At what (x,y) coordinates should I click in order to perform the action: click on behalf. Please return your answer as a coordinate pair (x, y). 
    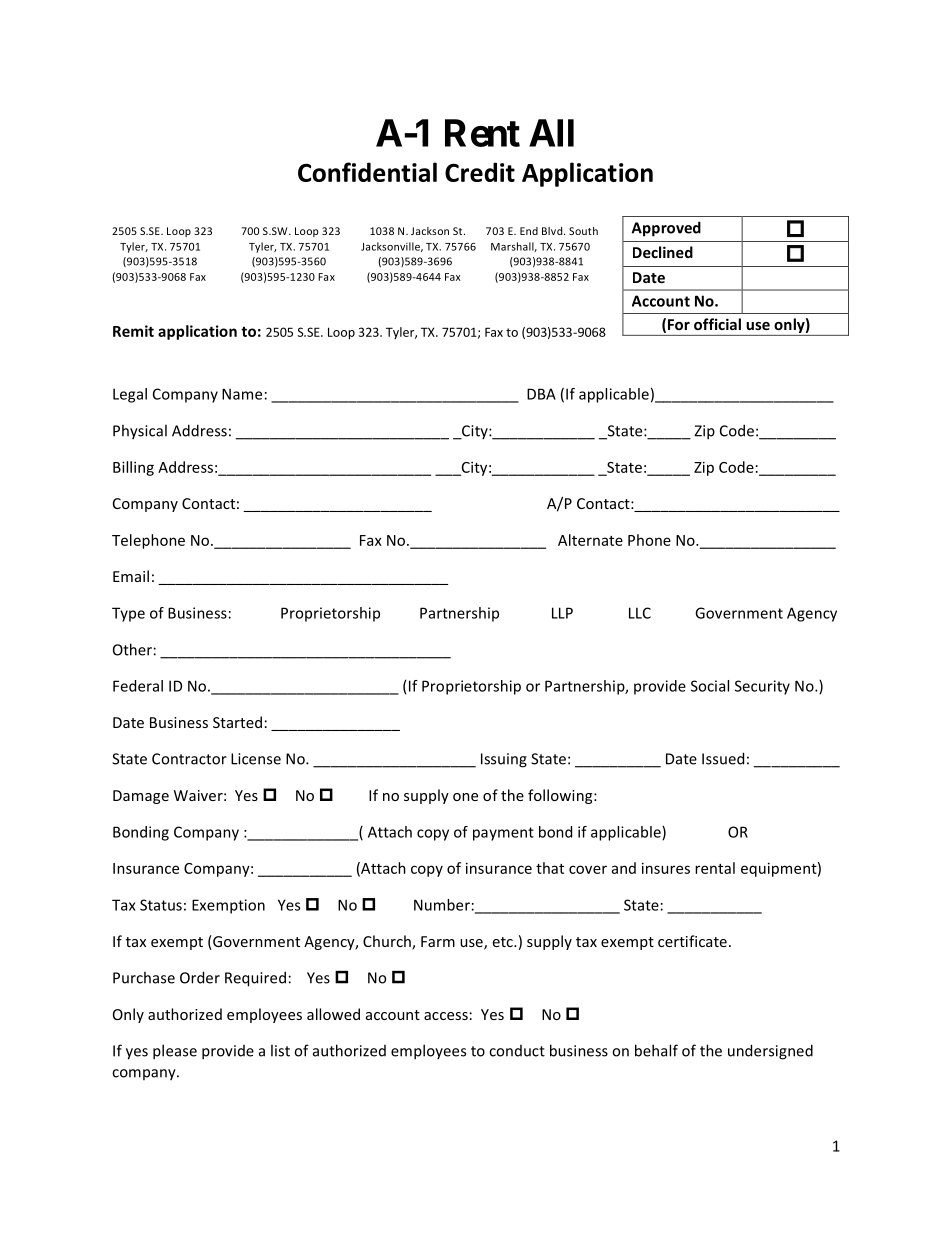
    Looking at the image, I should click on (656, 1050).
